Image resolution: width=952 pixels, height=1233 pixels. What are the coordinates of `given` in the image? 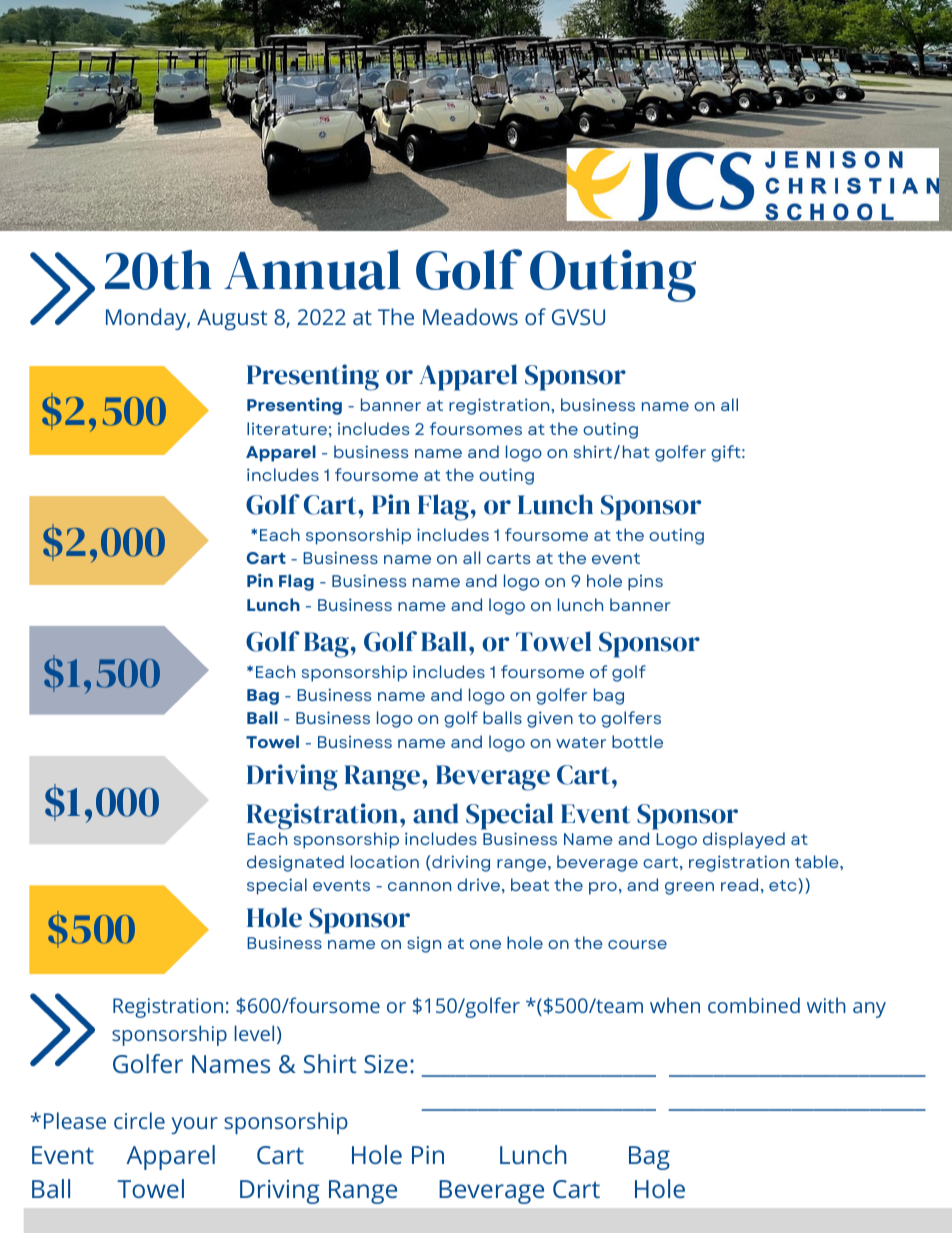 It's located at (550, 719).
